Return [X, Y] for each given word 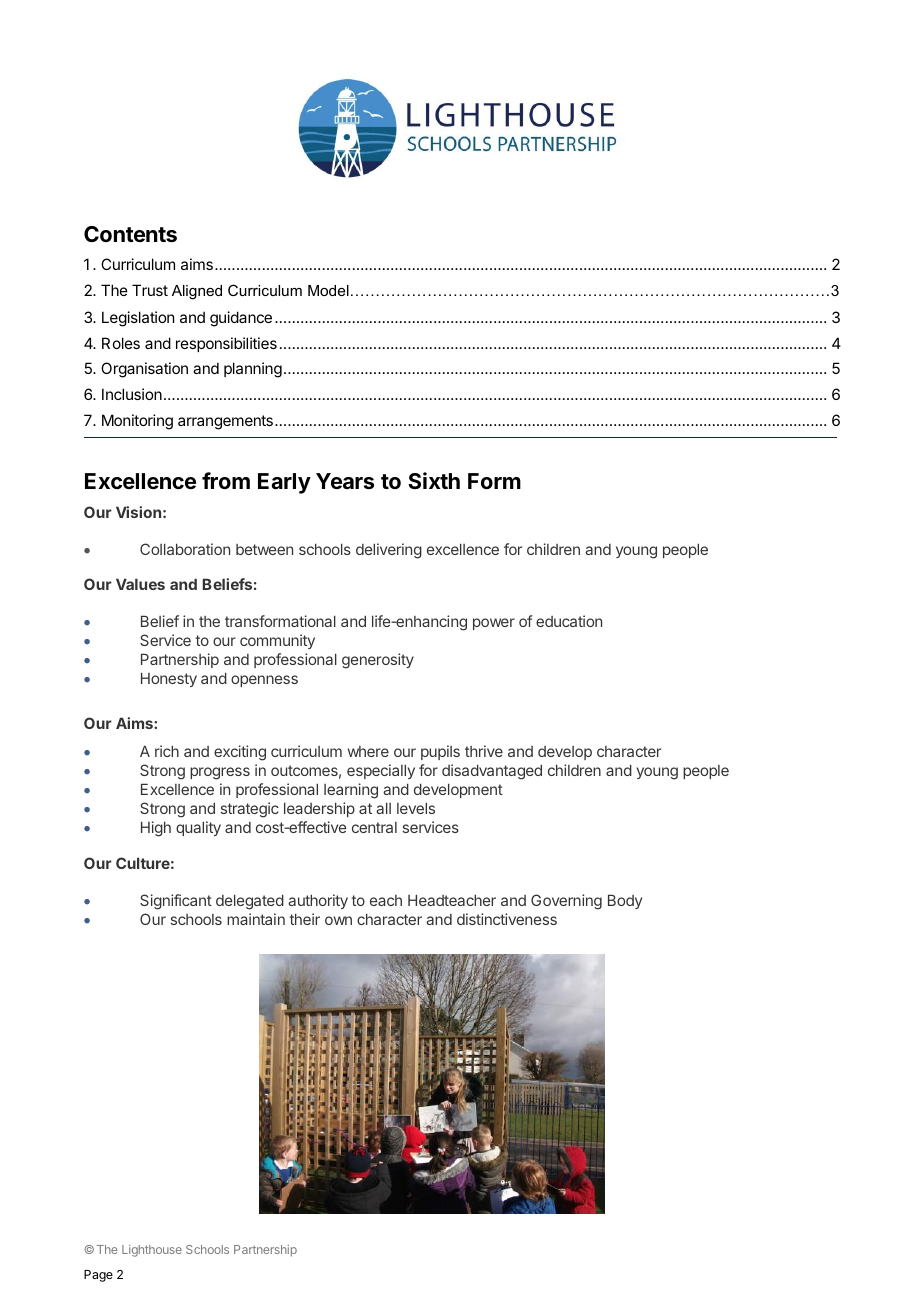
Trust [150, 290]
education [569, 621]
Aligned [197, 292]
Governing [566, 902]
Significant [176, 902]
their [304, 919]
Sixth [434, 480]
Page [98, 1276]
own [338, 920]
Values [140, 584]
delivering [389, 551]
